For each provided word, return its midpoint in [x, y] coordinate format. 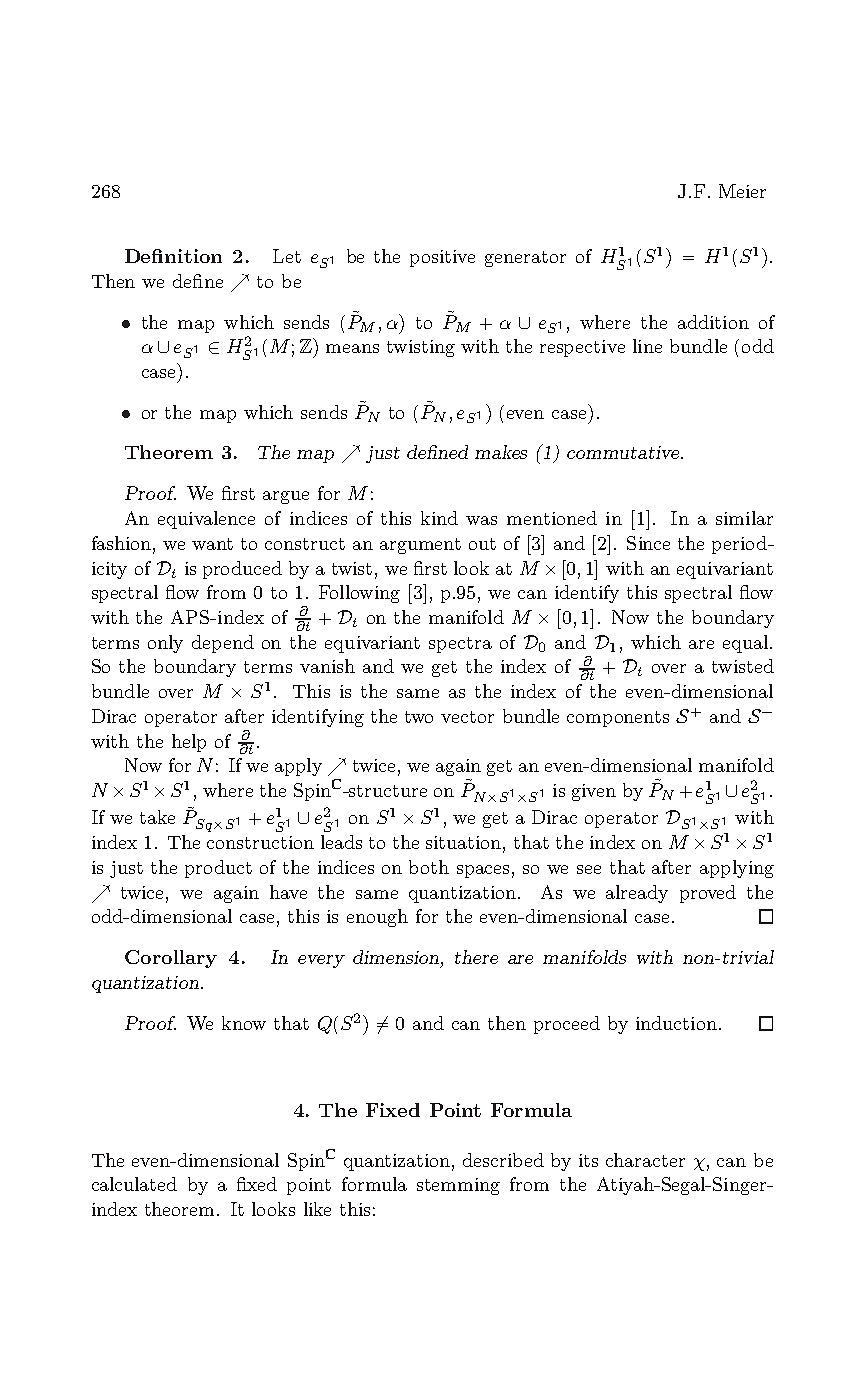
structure [387, 791]
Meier [742, 191]
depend [223, 644]
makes [501, 452]
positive [442, 258]
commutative [624, 452]
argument [420, 546]
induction [676, 1023]
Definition [173, 256]
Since [648, 543]
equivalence [206, 520]
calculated [134, 1184]
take [157, 817]
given [594, 792]
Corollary [171, 959]
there [476, 957]
